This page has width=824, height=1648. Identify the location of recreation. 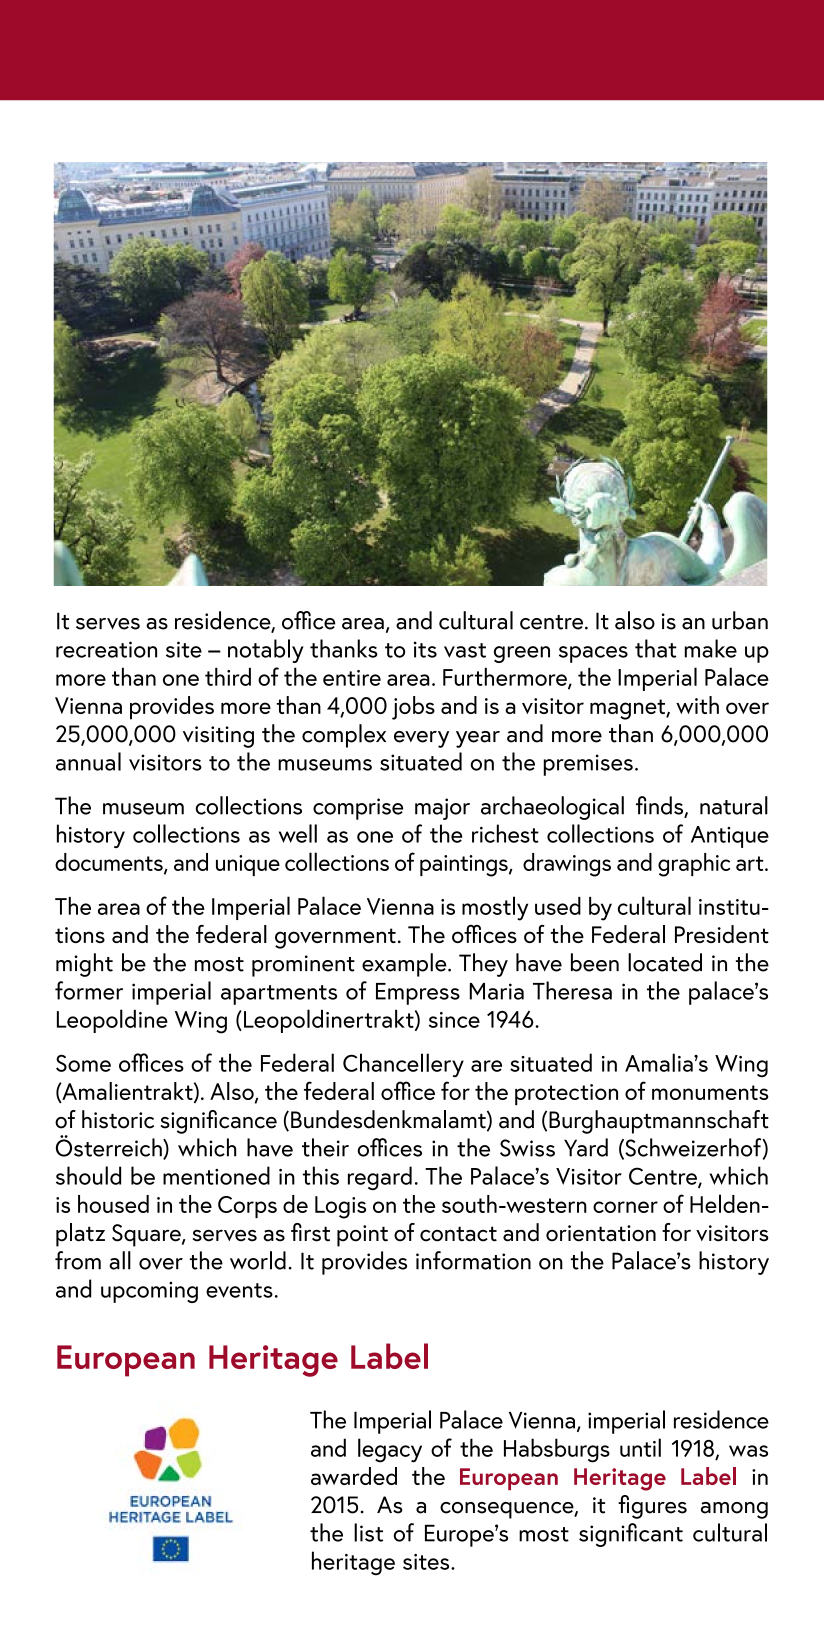
(106, 649).
